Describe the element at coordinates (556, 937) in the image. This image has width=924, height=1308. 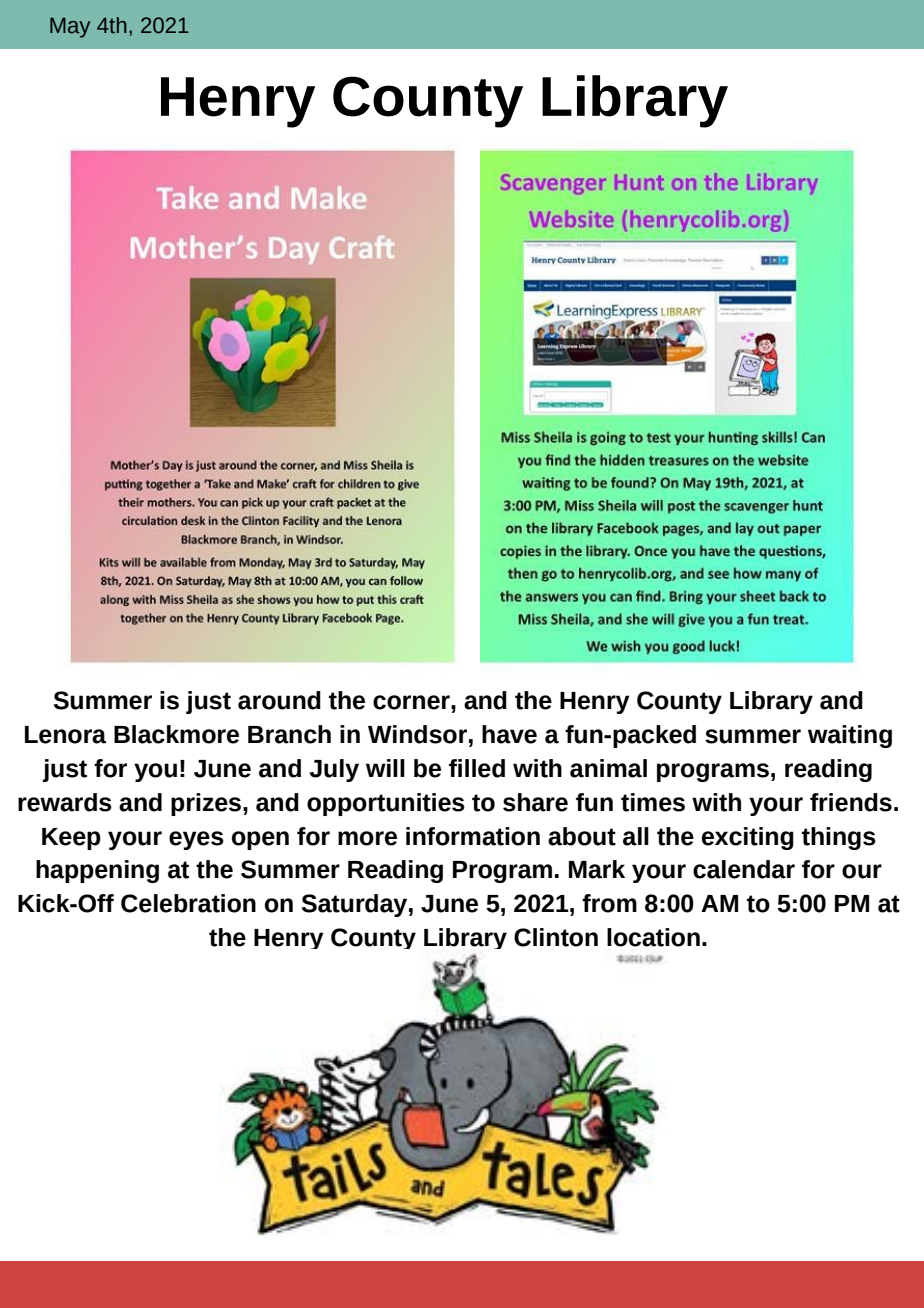
I see `Clinton` at that location.
